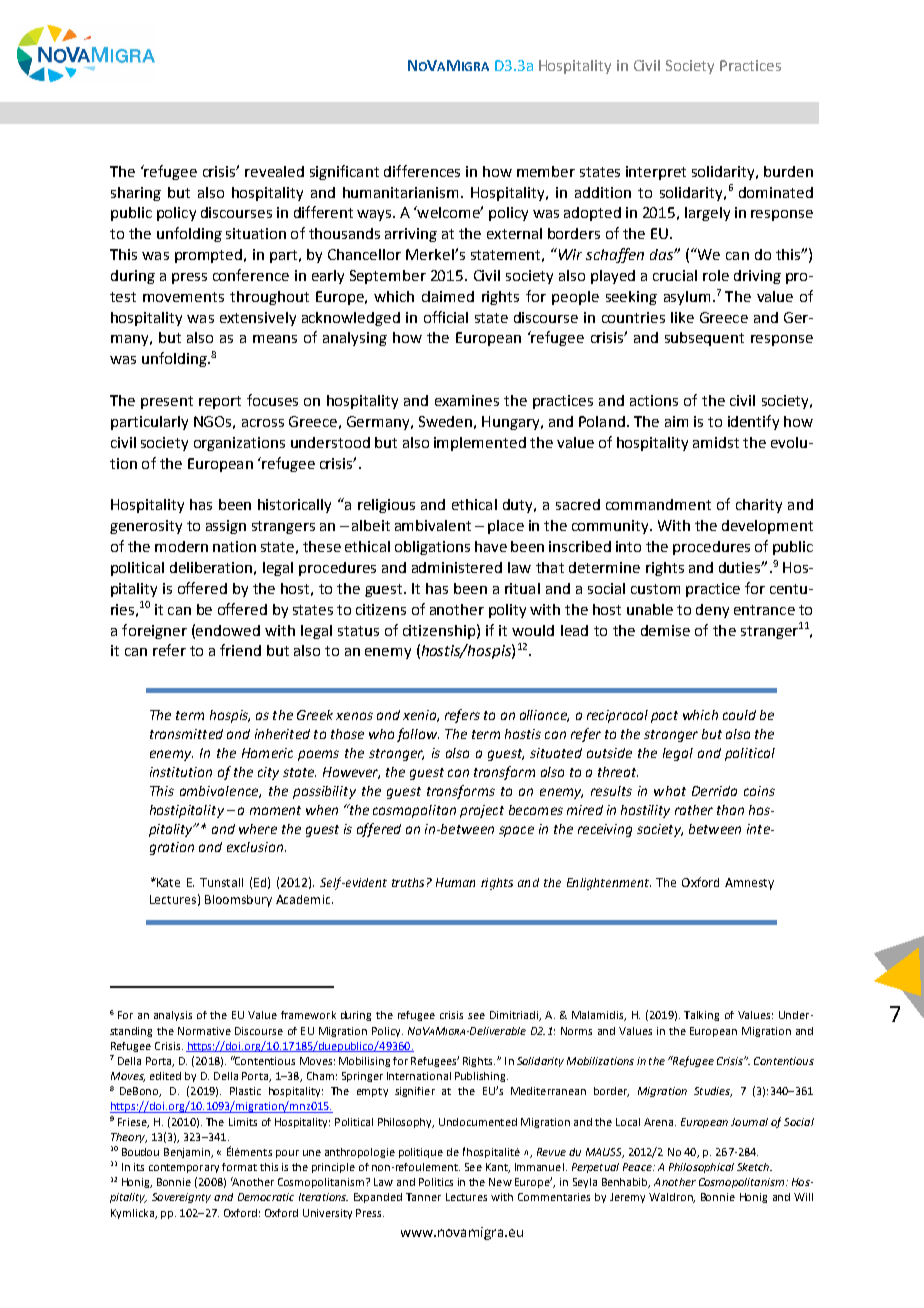  What do you see at coordinates (707, 214) in the screenshot?
I see `largely` at bounding box center [707, 214].
